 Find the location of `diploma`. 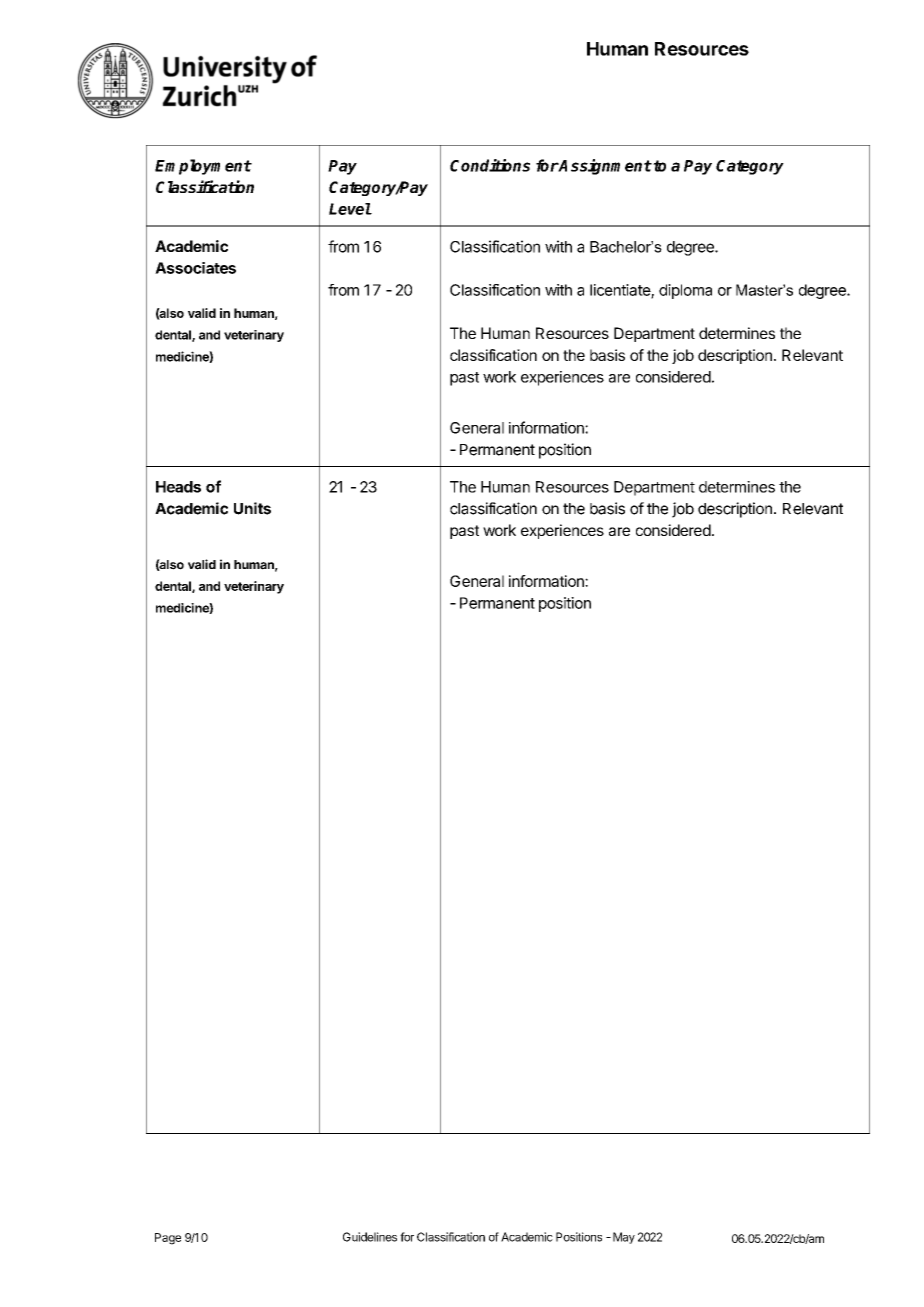

diploma is located at coordinates (685, 291).
